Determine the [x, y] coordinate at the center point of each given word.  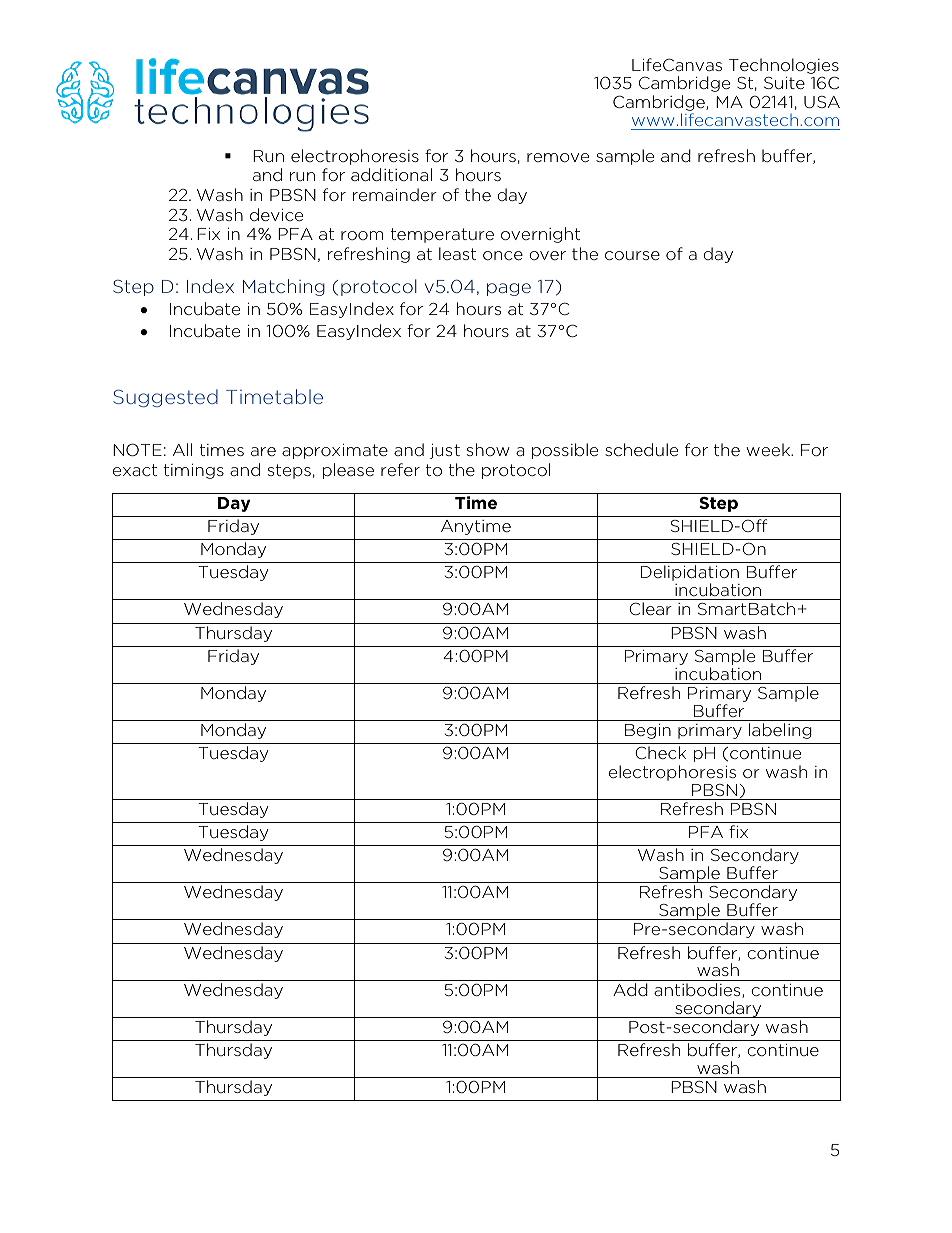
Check [660, 752]
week [769, 449]
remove [558, 157]
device [276, 214]
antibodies [698, 990]
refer [400, 469]
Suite [784, 83]
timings [194, 471]
